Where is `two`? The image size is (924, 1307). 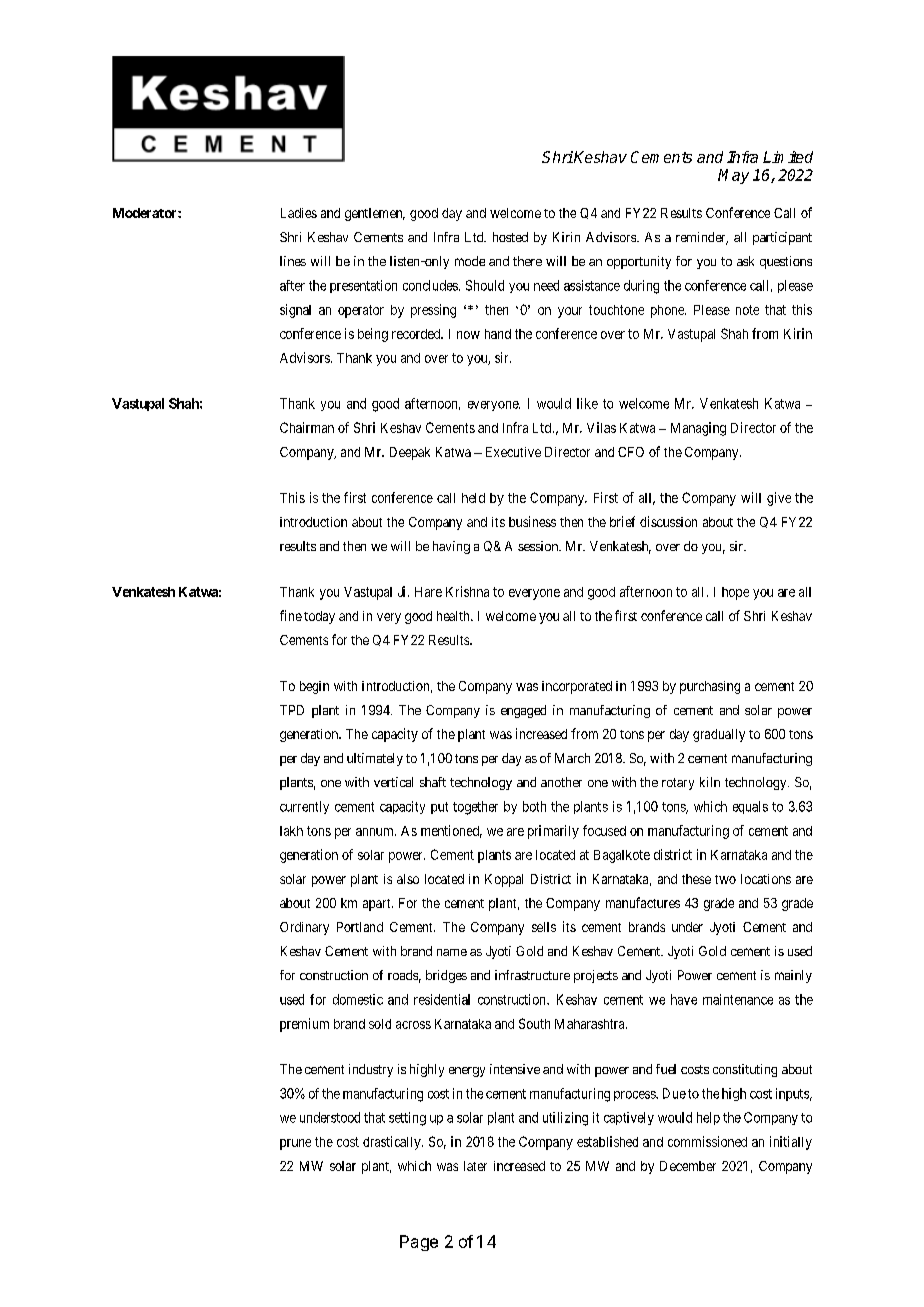 two is located at coordinates (725, 879).
